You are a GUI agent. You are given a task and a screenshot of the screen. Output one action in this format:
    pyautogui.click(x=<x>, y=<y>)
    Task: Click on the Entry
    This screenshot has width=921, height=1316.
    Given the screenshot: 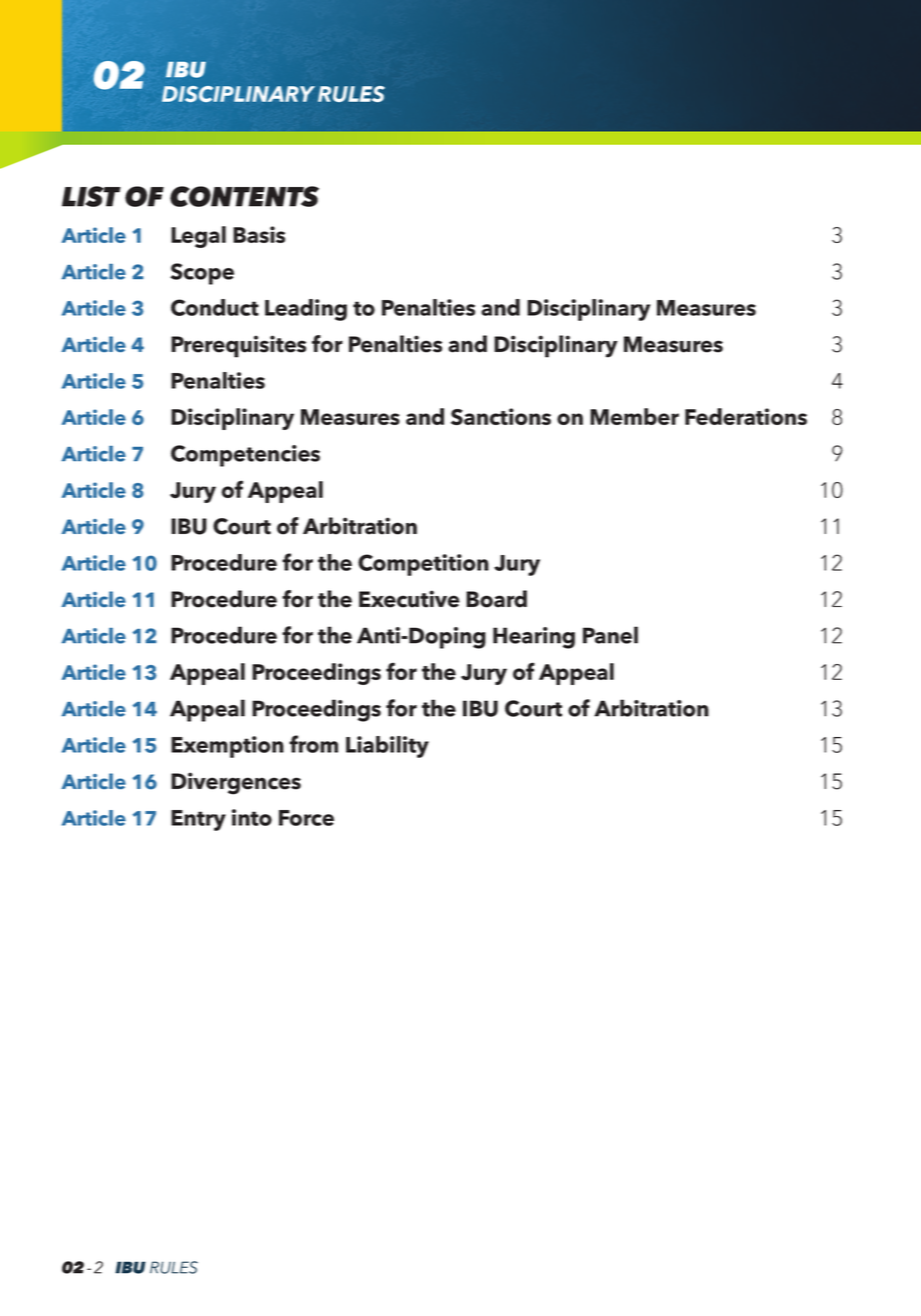 What is the action you would take?
    pyautogui.click(x=198, y=820)
